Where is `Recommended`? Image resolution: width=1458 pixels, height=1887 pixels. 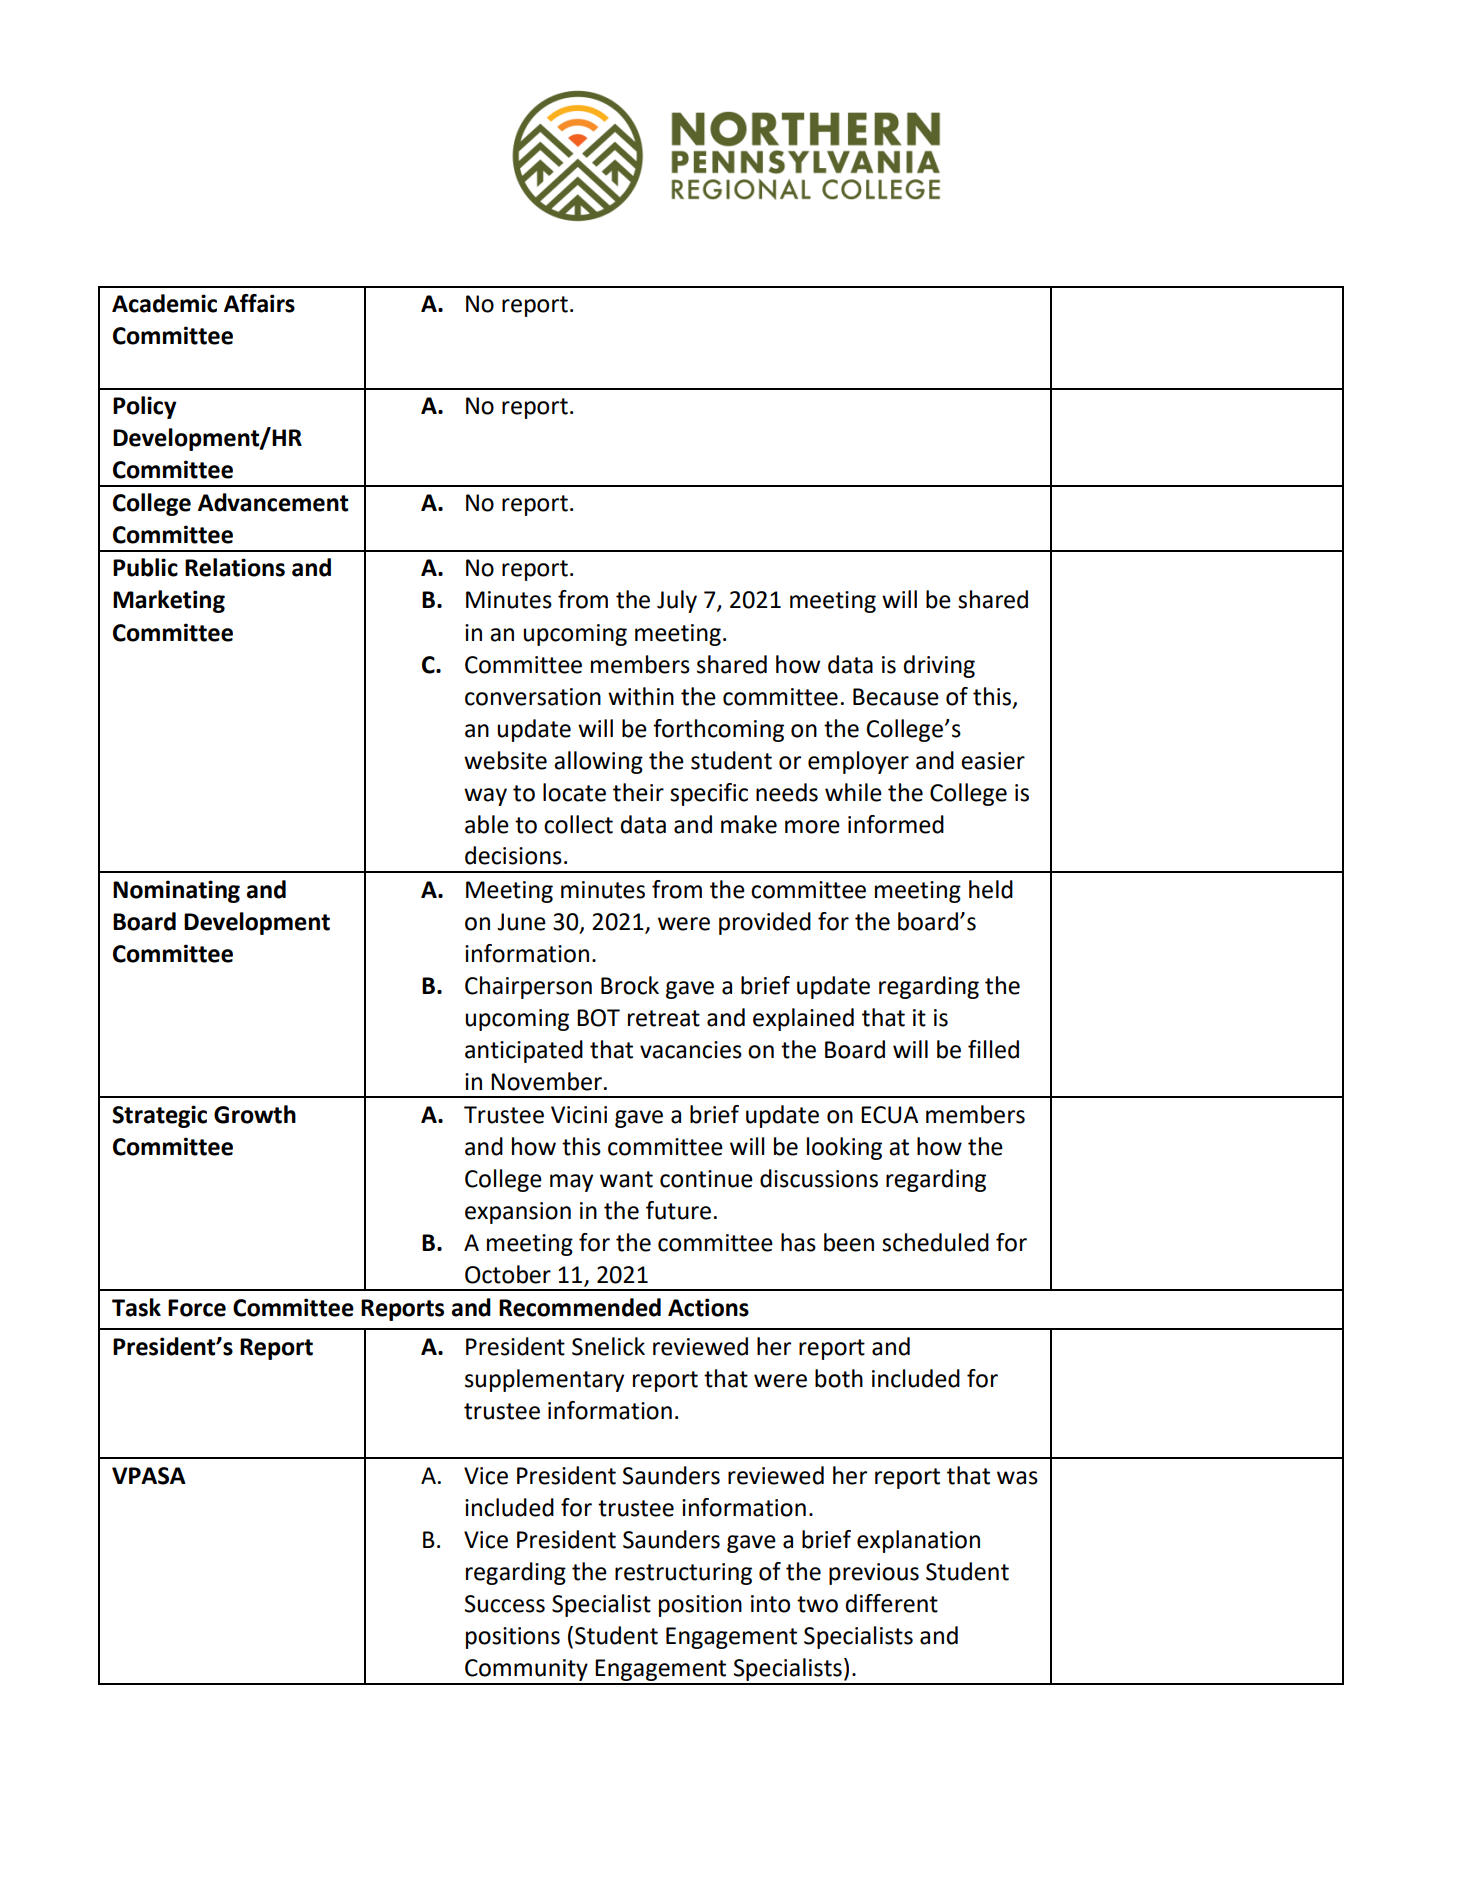
Recommended is located at coordinates (580, 1307).
